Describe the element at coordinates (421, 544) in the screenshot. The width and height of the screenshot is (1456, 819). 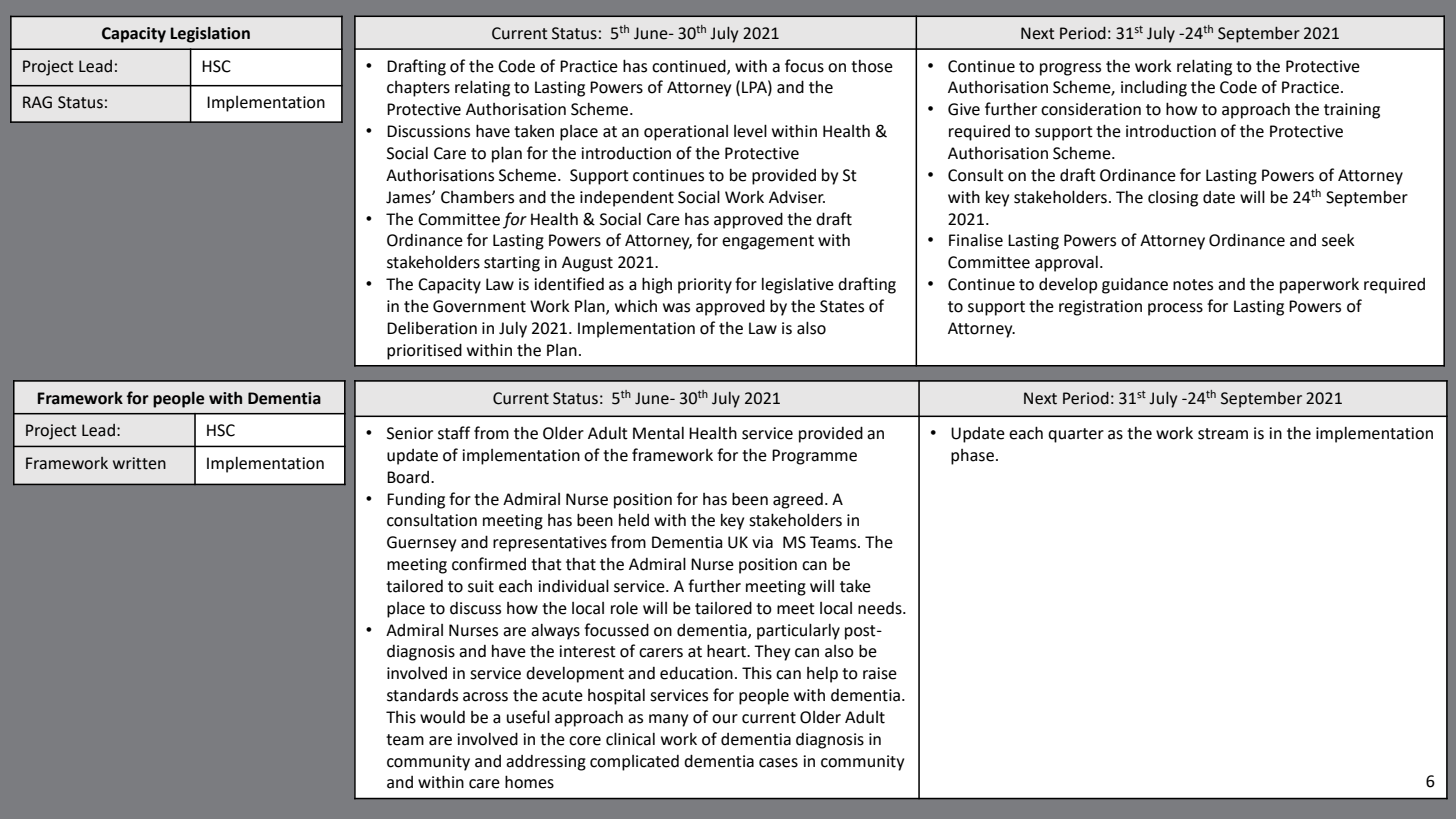
I see `Guernsey` at that location.
